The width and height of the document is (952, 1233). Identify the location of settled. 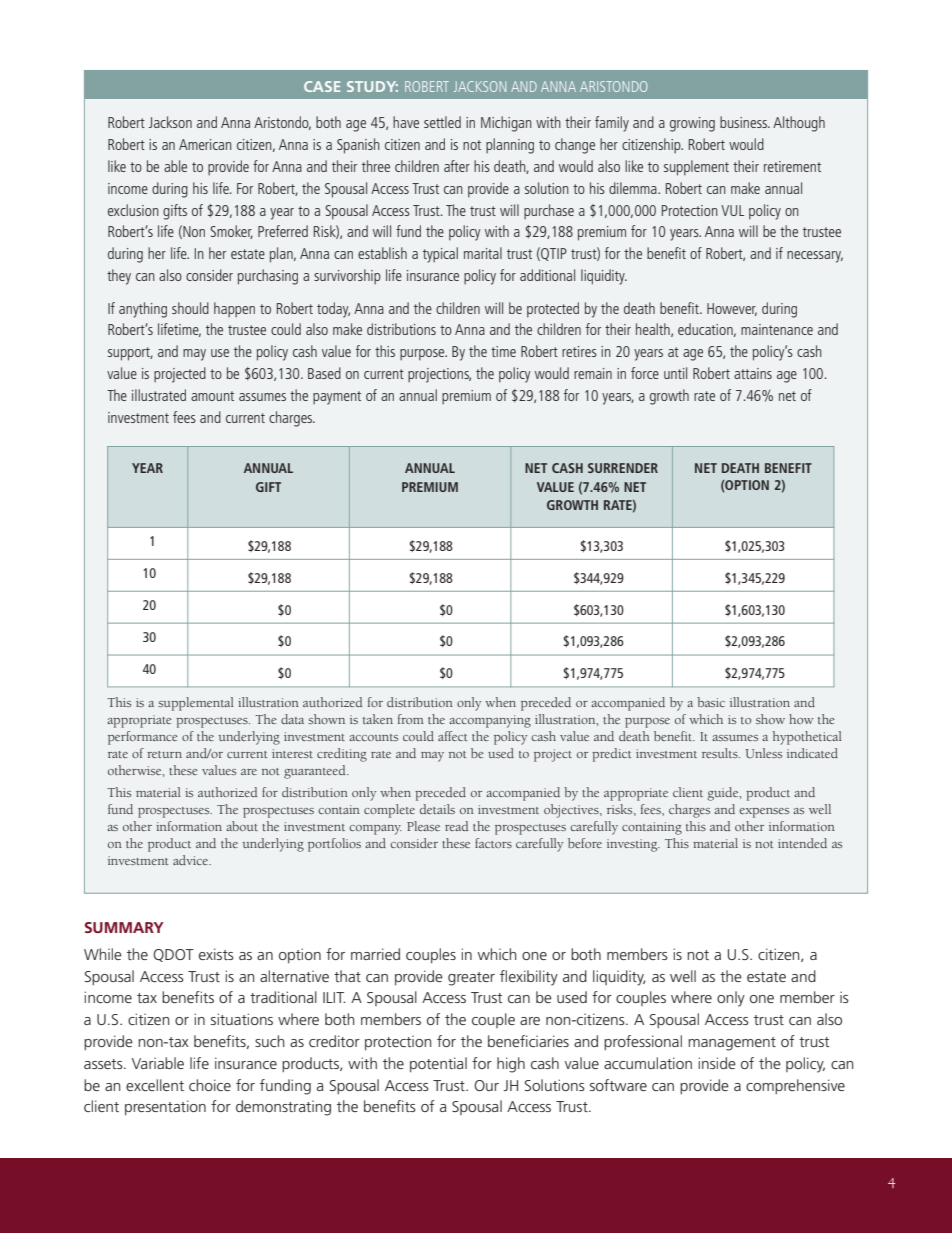
(442, 122).
